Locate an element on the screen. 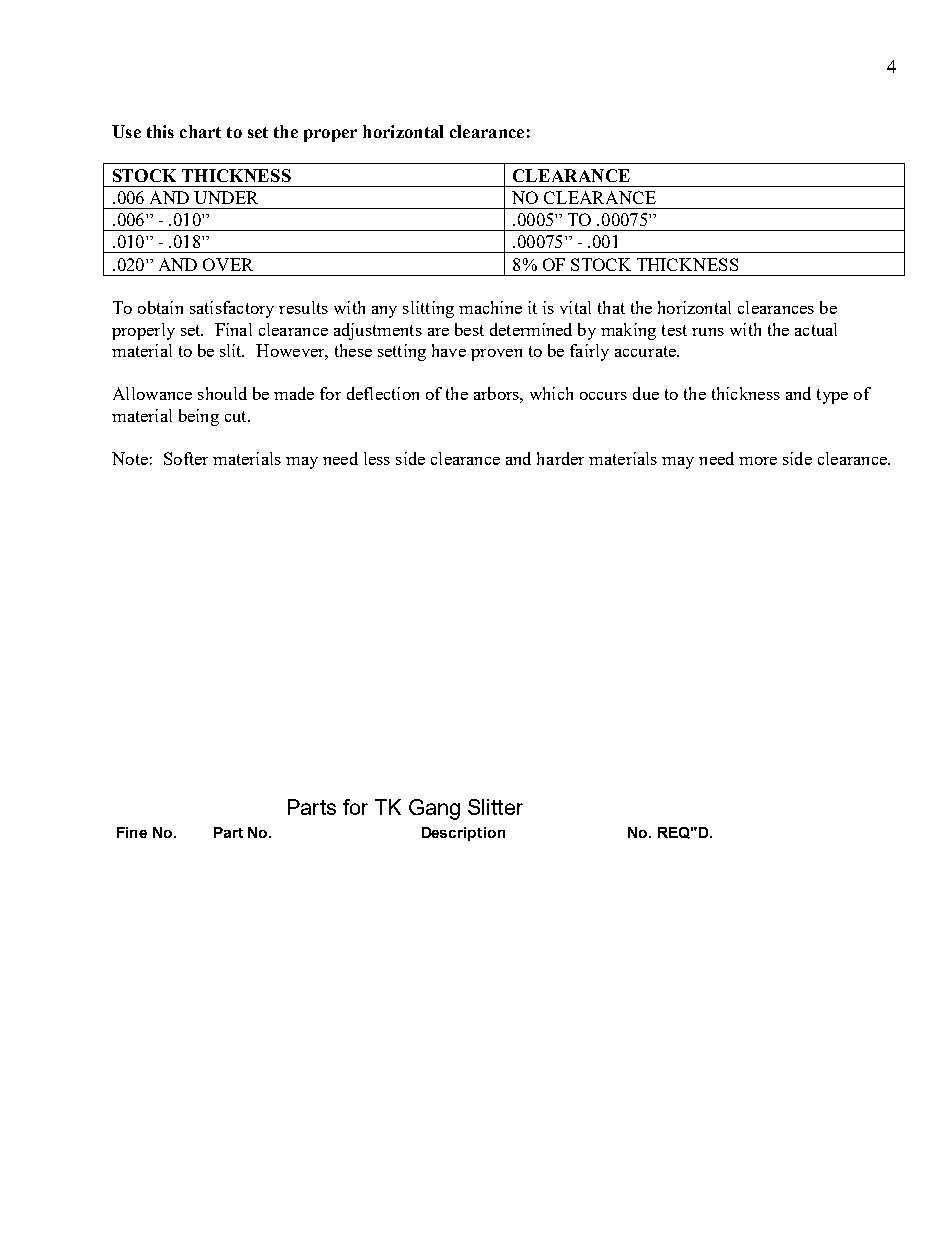 The image size is (952, 1233). Description is located at coordinates (463, 834).
